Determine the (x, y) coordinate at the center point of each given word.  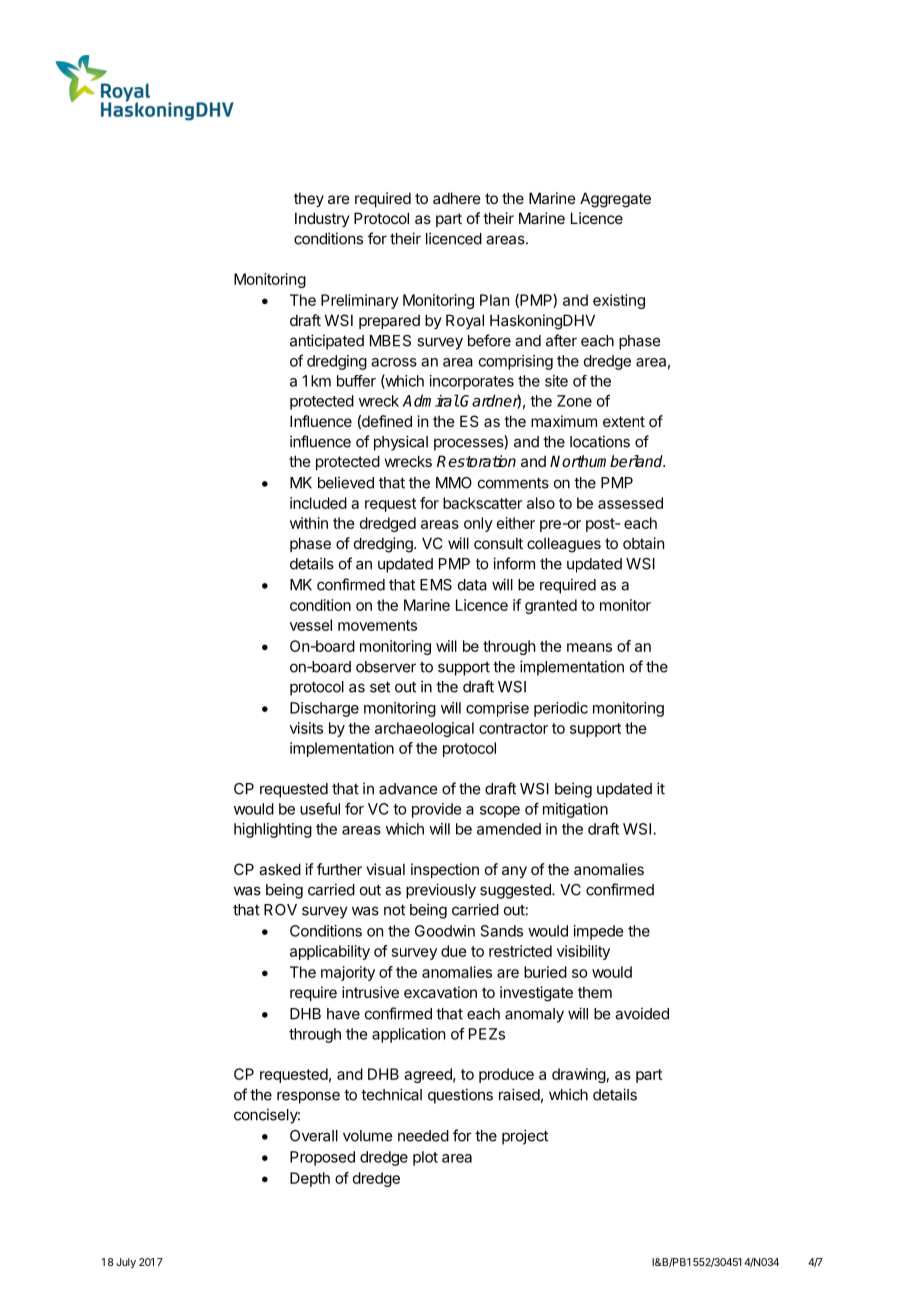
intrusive (370, 992)
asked (280, 869)
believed (346, 482)
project (525, 1137)
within (309, 523)
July (126, 1263)
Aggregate (615, 200)
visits (306, 728)
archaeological (424, 729)
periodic (561, 709)
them (595, 992)
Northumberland (607, 461)
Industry (322, 219)
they (309, 199)
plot (425, 1158)
